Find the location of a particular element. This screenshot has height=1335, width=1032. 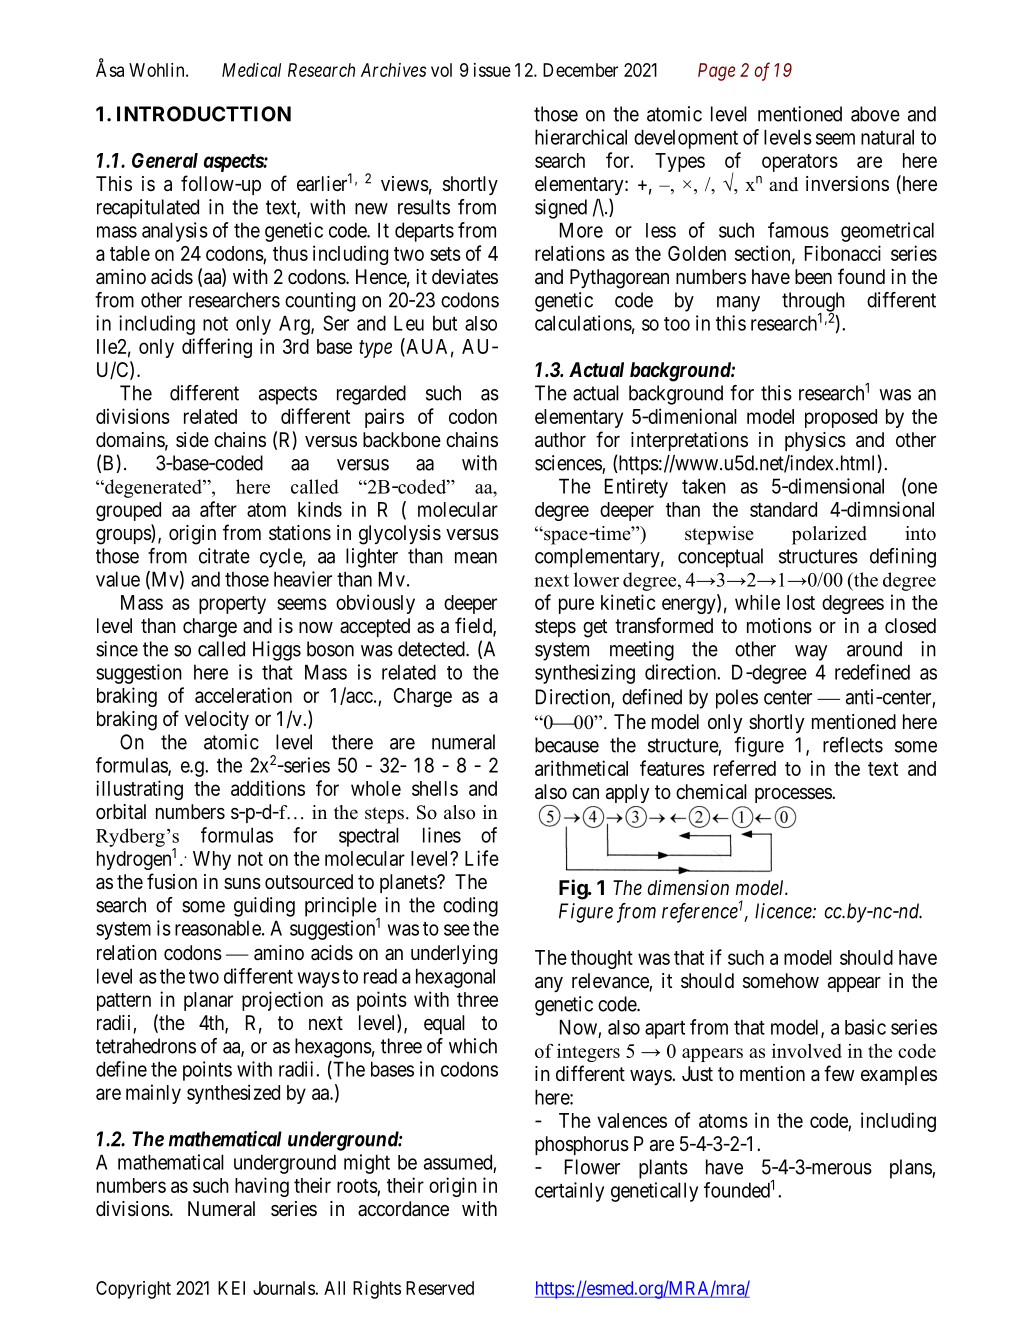

hexagonal is located at coordinates (455, 978).
